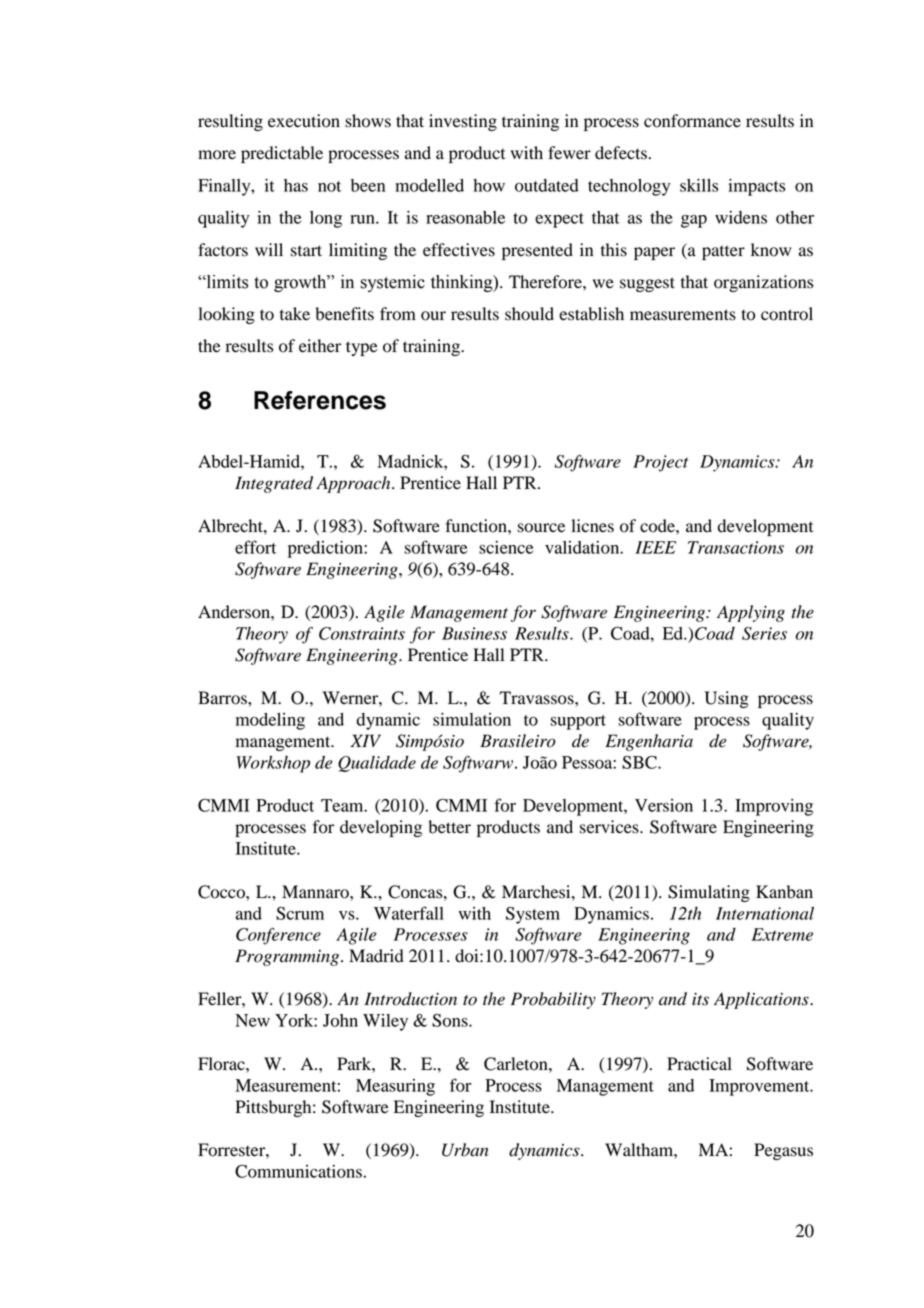  What do you see at coordinates (298, 1171) in the page?
I see `Communications` at bounding box center [298, 1171].
